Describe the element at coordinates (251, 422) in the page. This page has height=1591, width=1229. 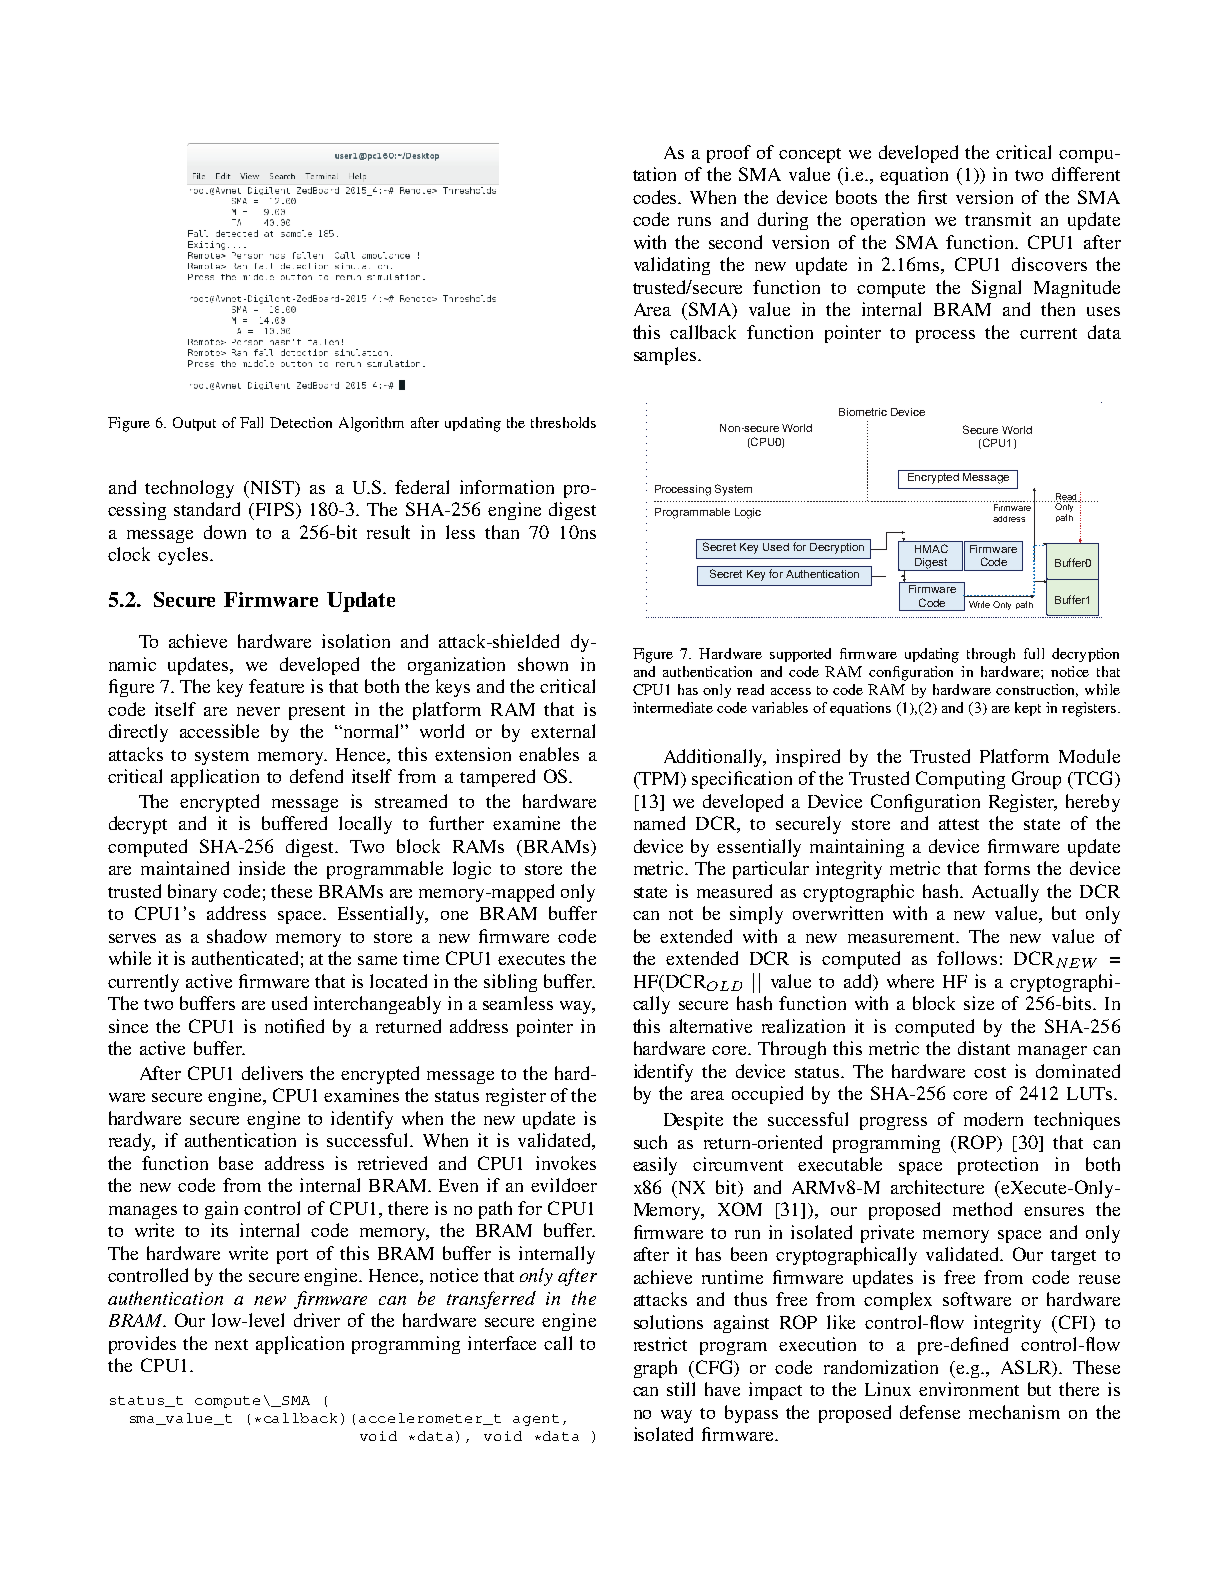
I see `Fall` at that location.
